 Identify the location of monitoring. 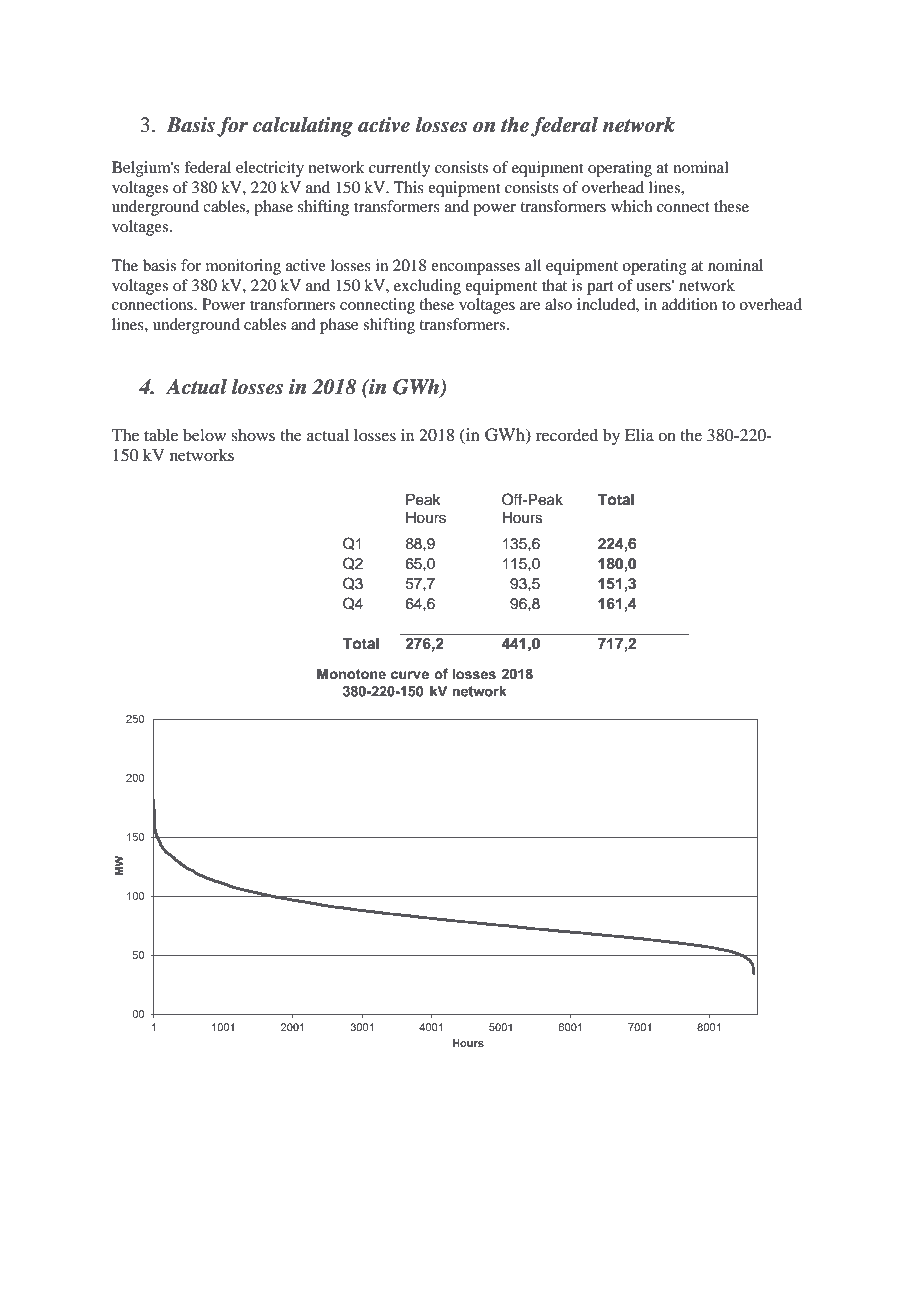
(243, 267).
